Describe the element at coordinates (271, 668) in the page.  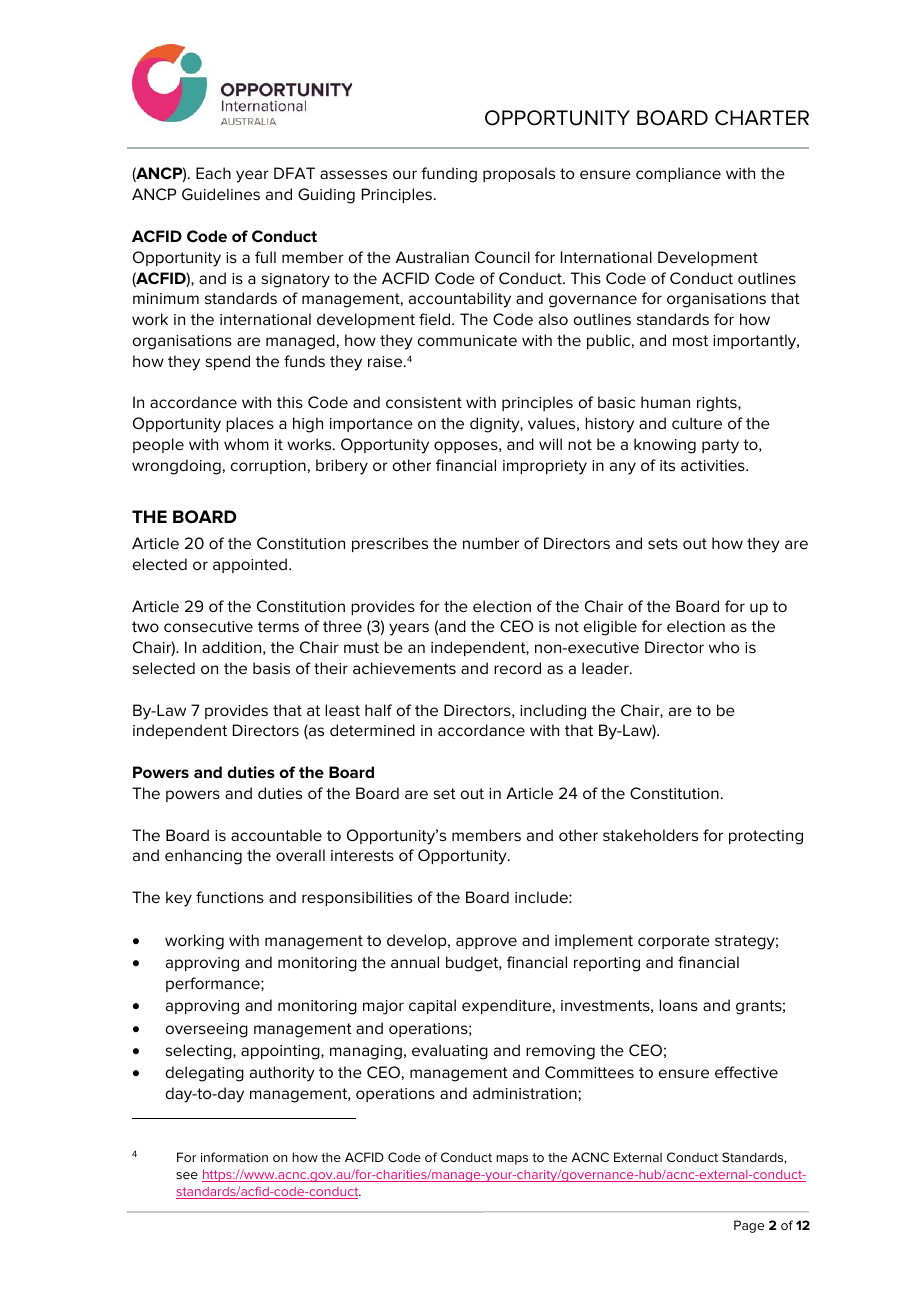
I see `basis` at that location.
